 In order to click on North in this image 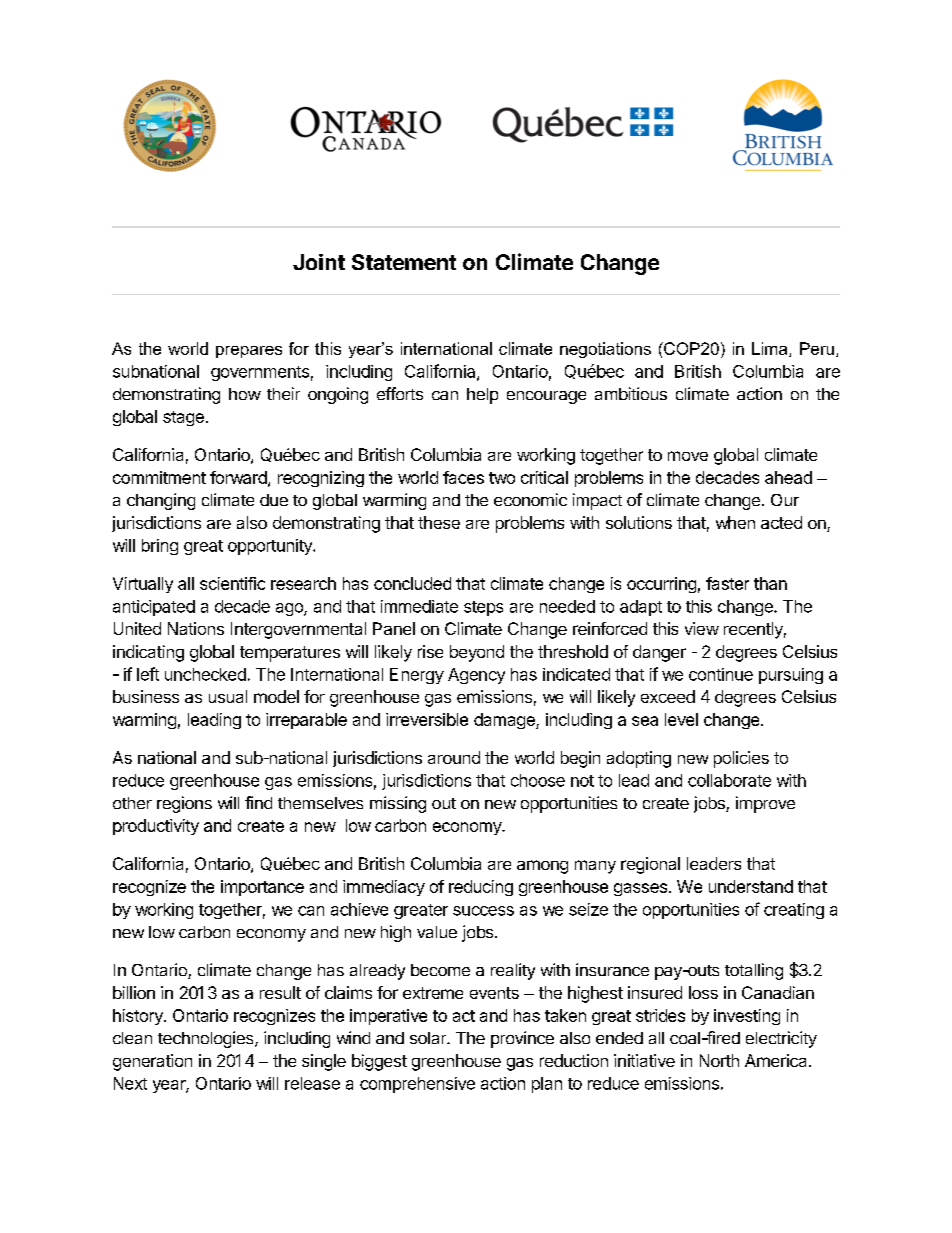, I will do `click(719, 1060)`.
